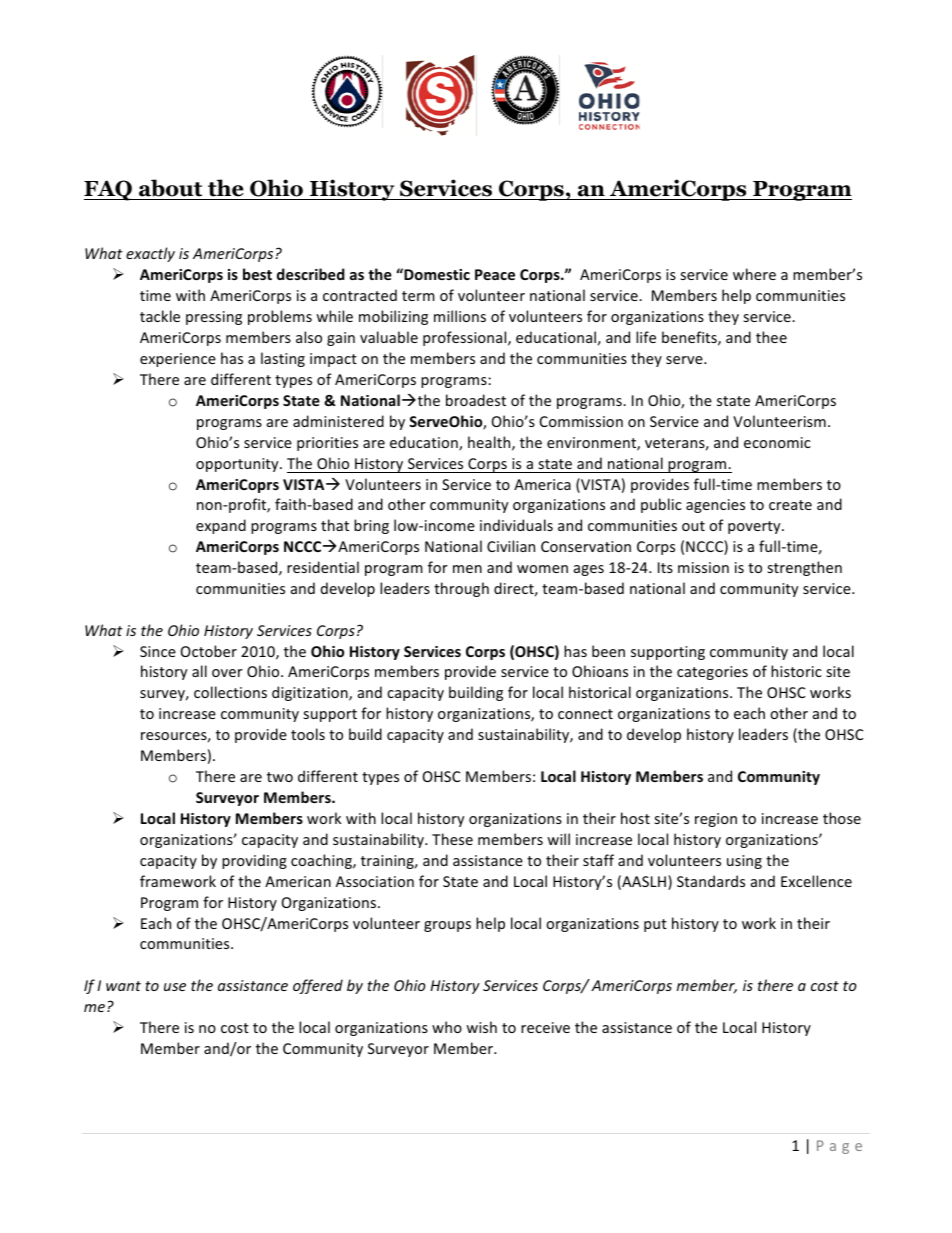  I want to click on through, so click(461, 589).
